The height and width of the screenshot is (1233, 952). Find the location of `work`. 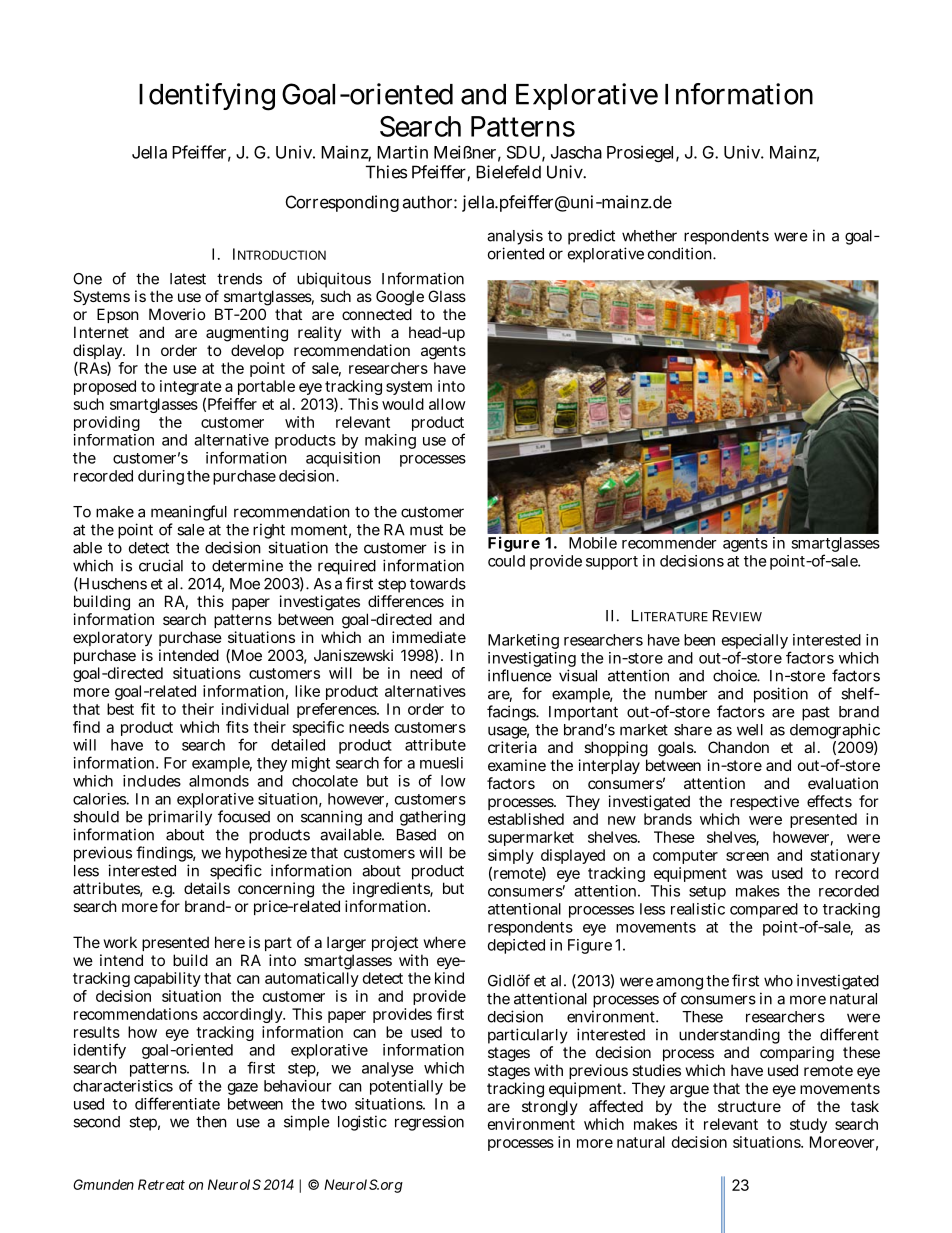

work is located at coordinates (120, 942).
